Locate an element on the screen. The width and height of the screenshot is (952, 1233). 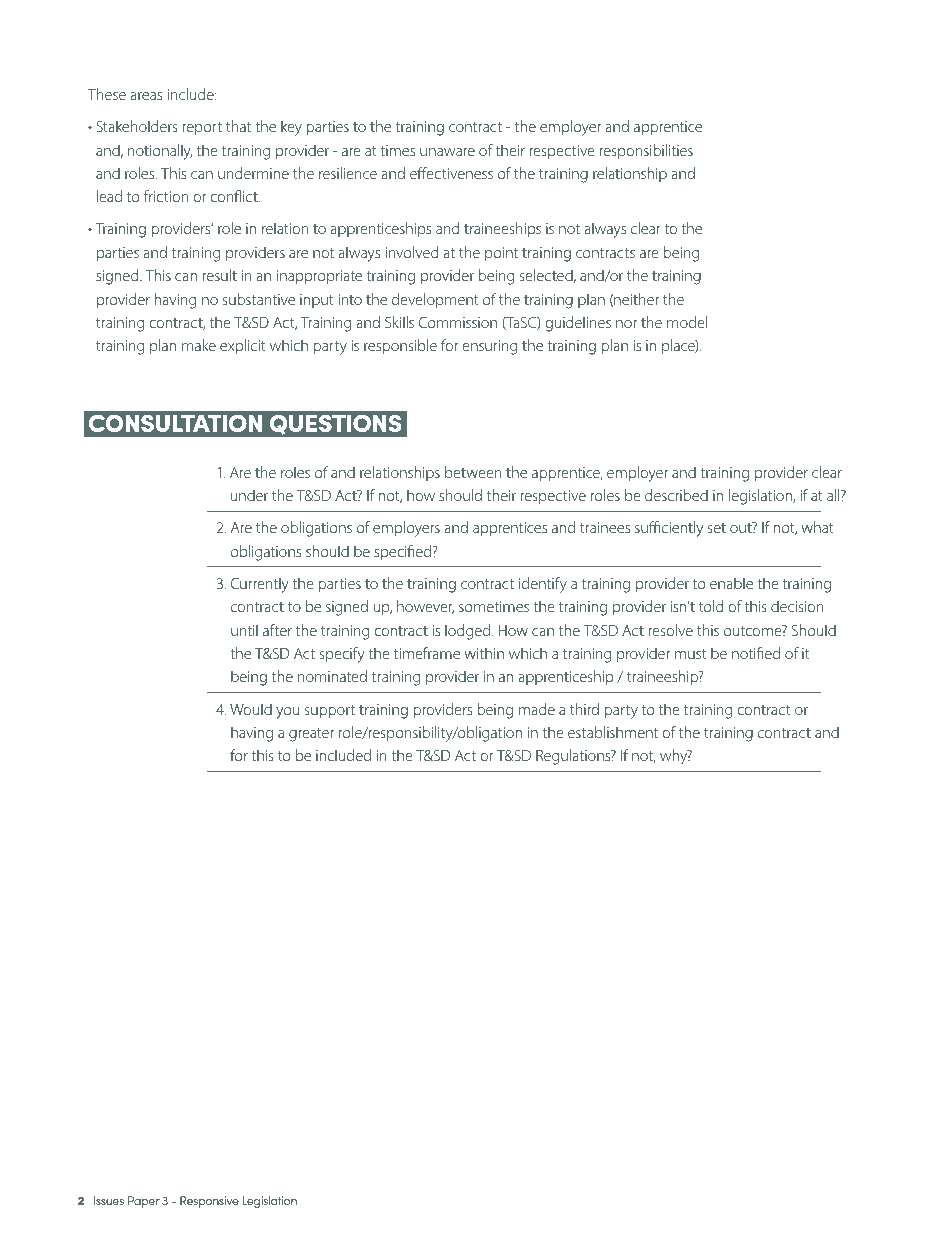
Paper is located at coordinates (144, 1202).
